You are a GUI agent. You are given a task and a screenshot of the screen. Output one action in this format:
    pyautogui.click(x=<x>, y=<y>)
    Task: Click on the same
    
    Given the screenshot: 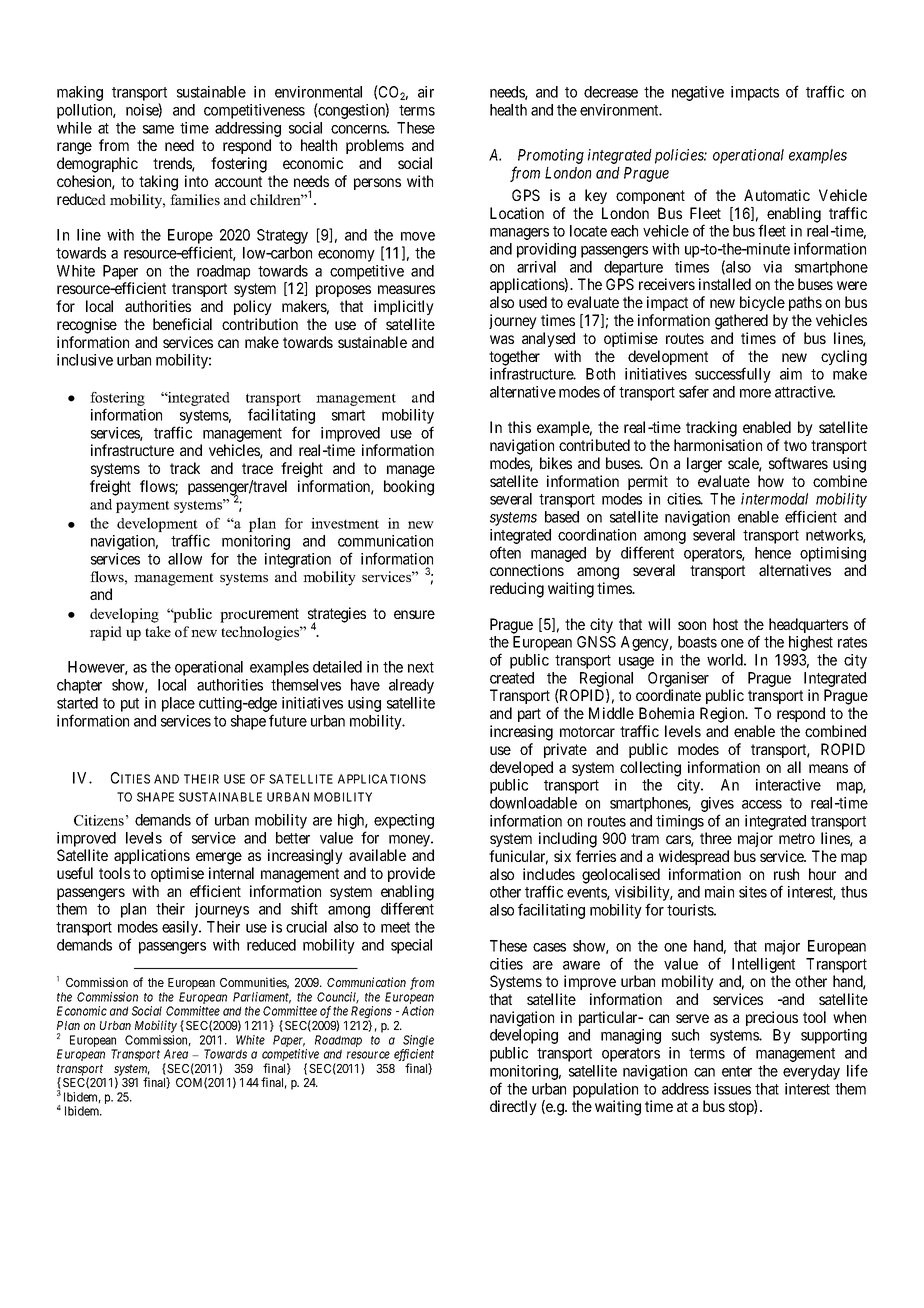 What is the action you would take?
    pyautogui.click(x=158, y=129)
